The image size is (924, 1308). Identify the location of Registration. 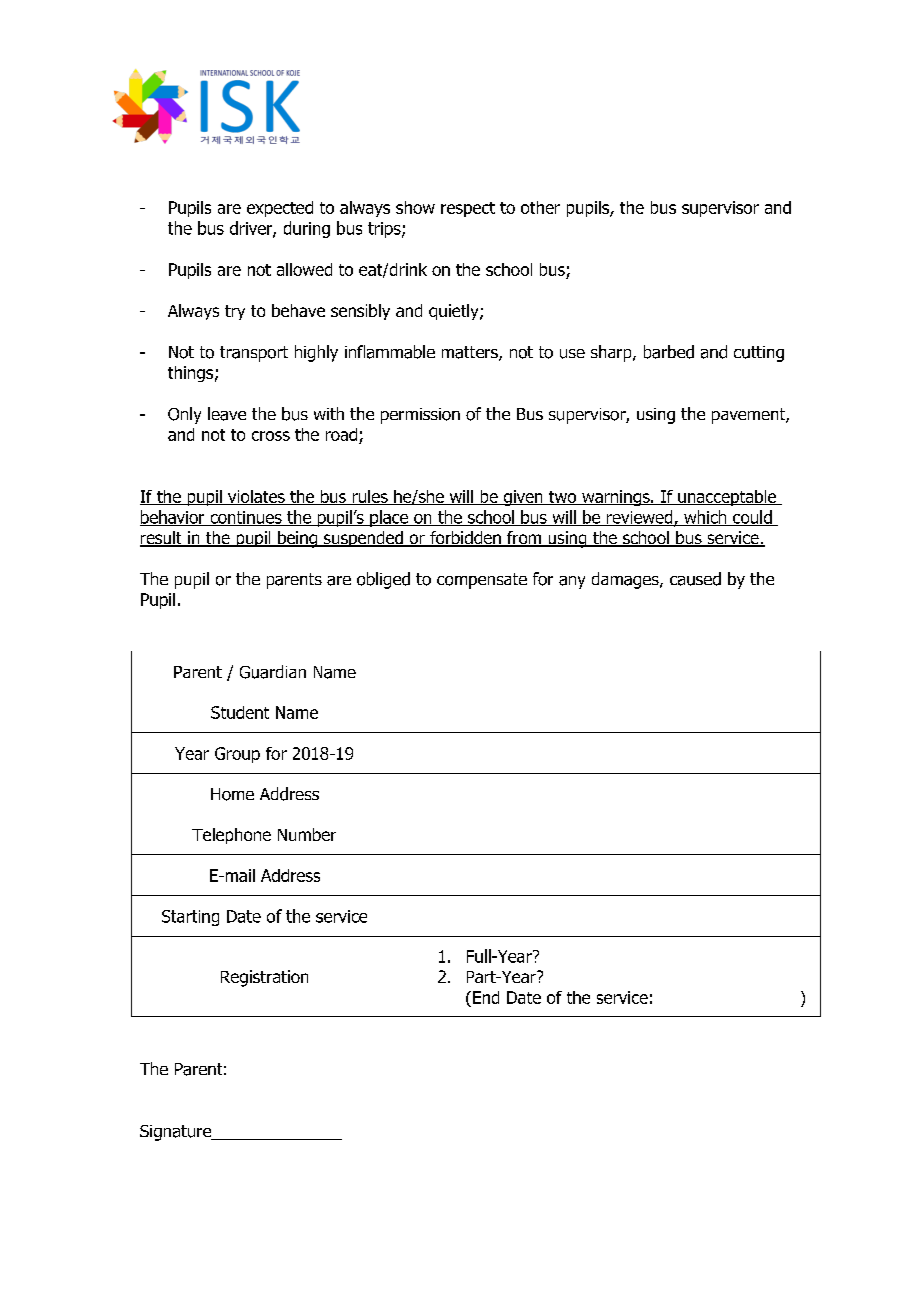
(264, 978).
